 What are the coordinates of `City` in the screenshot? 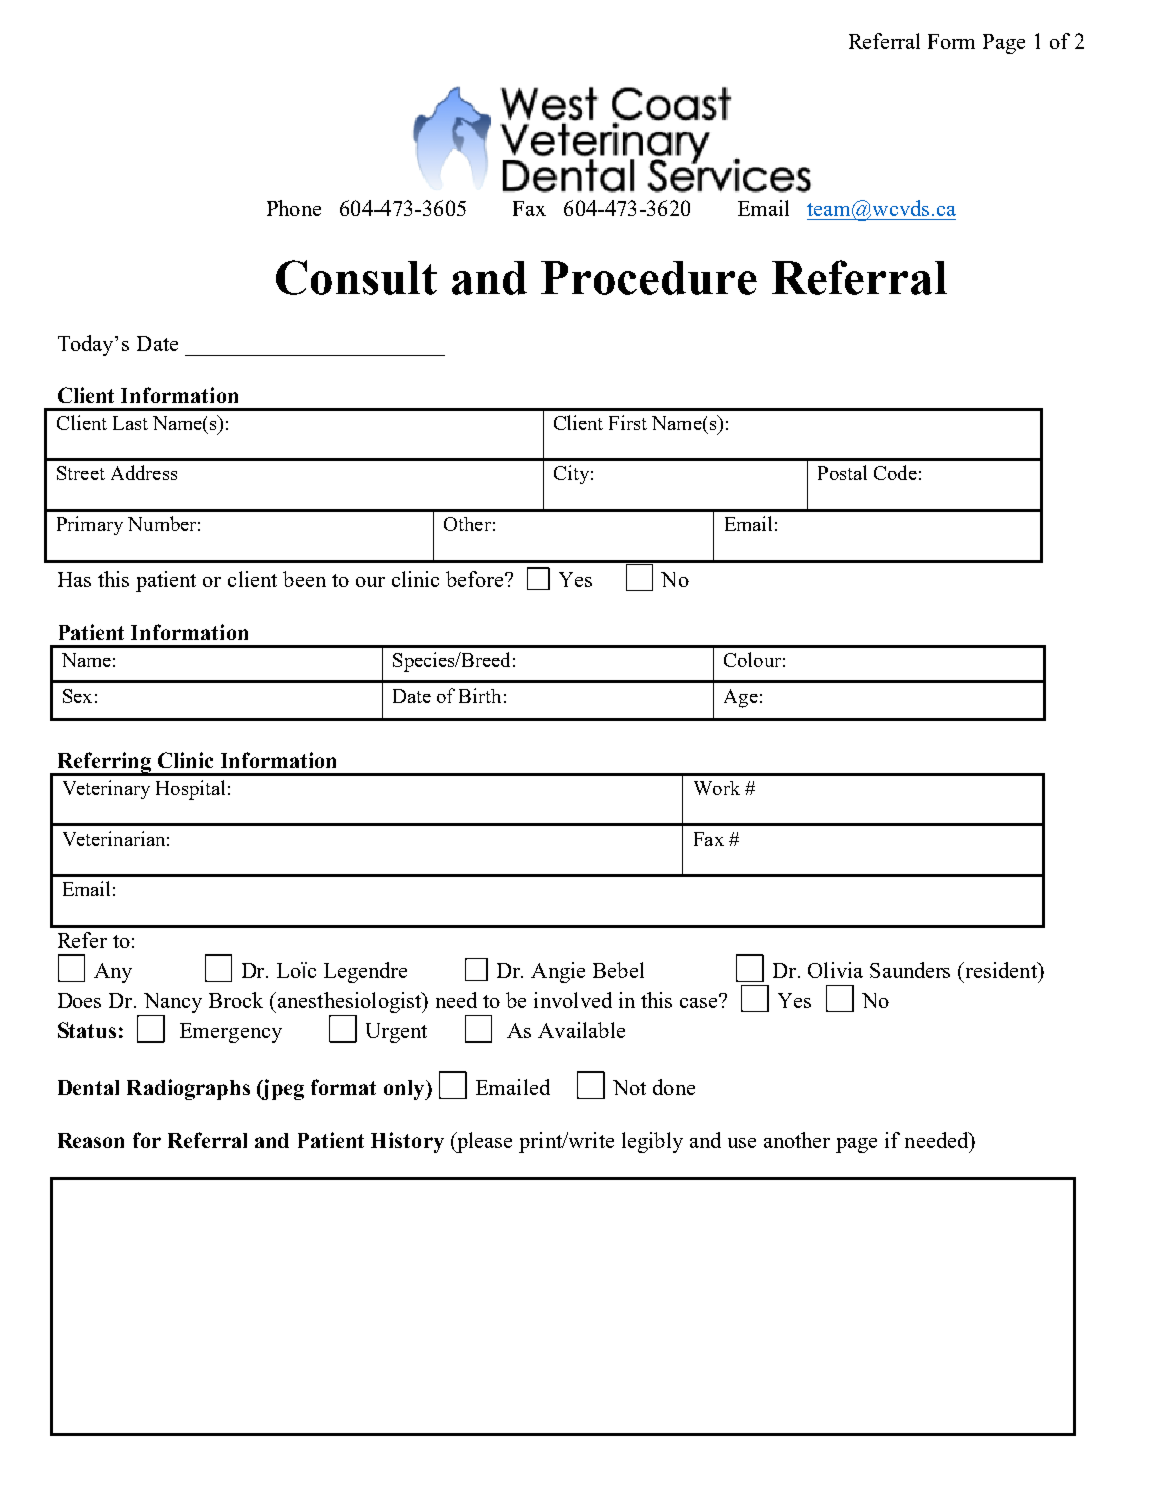 It's located at (571, 474).
